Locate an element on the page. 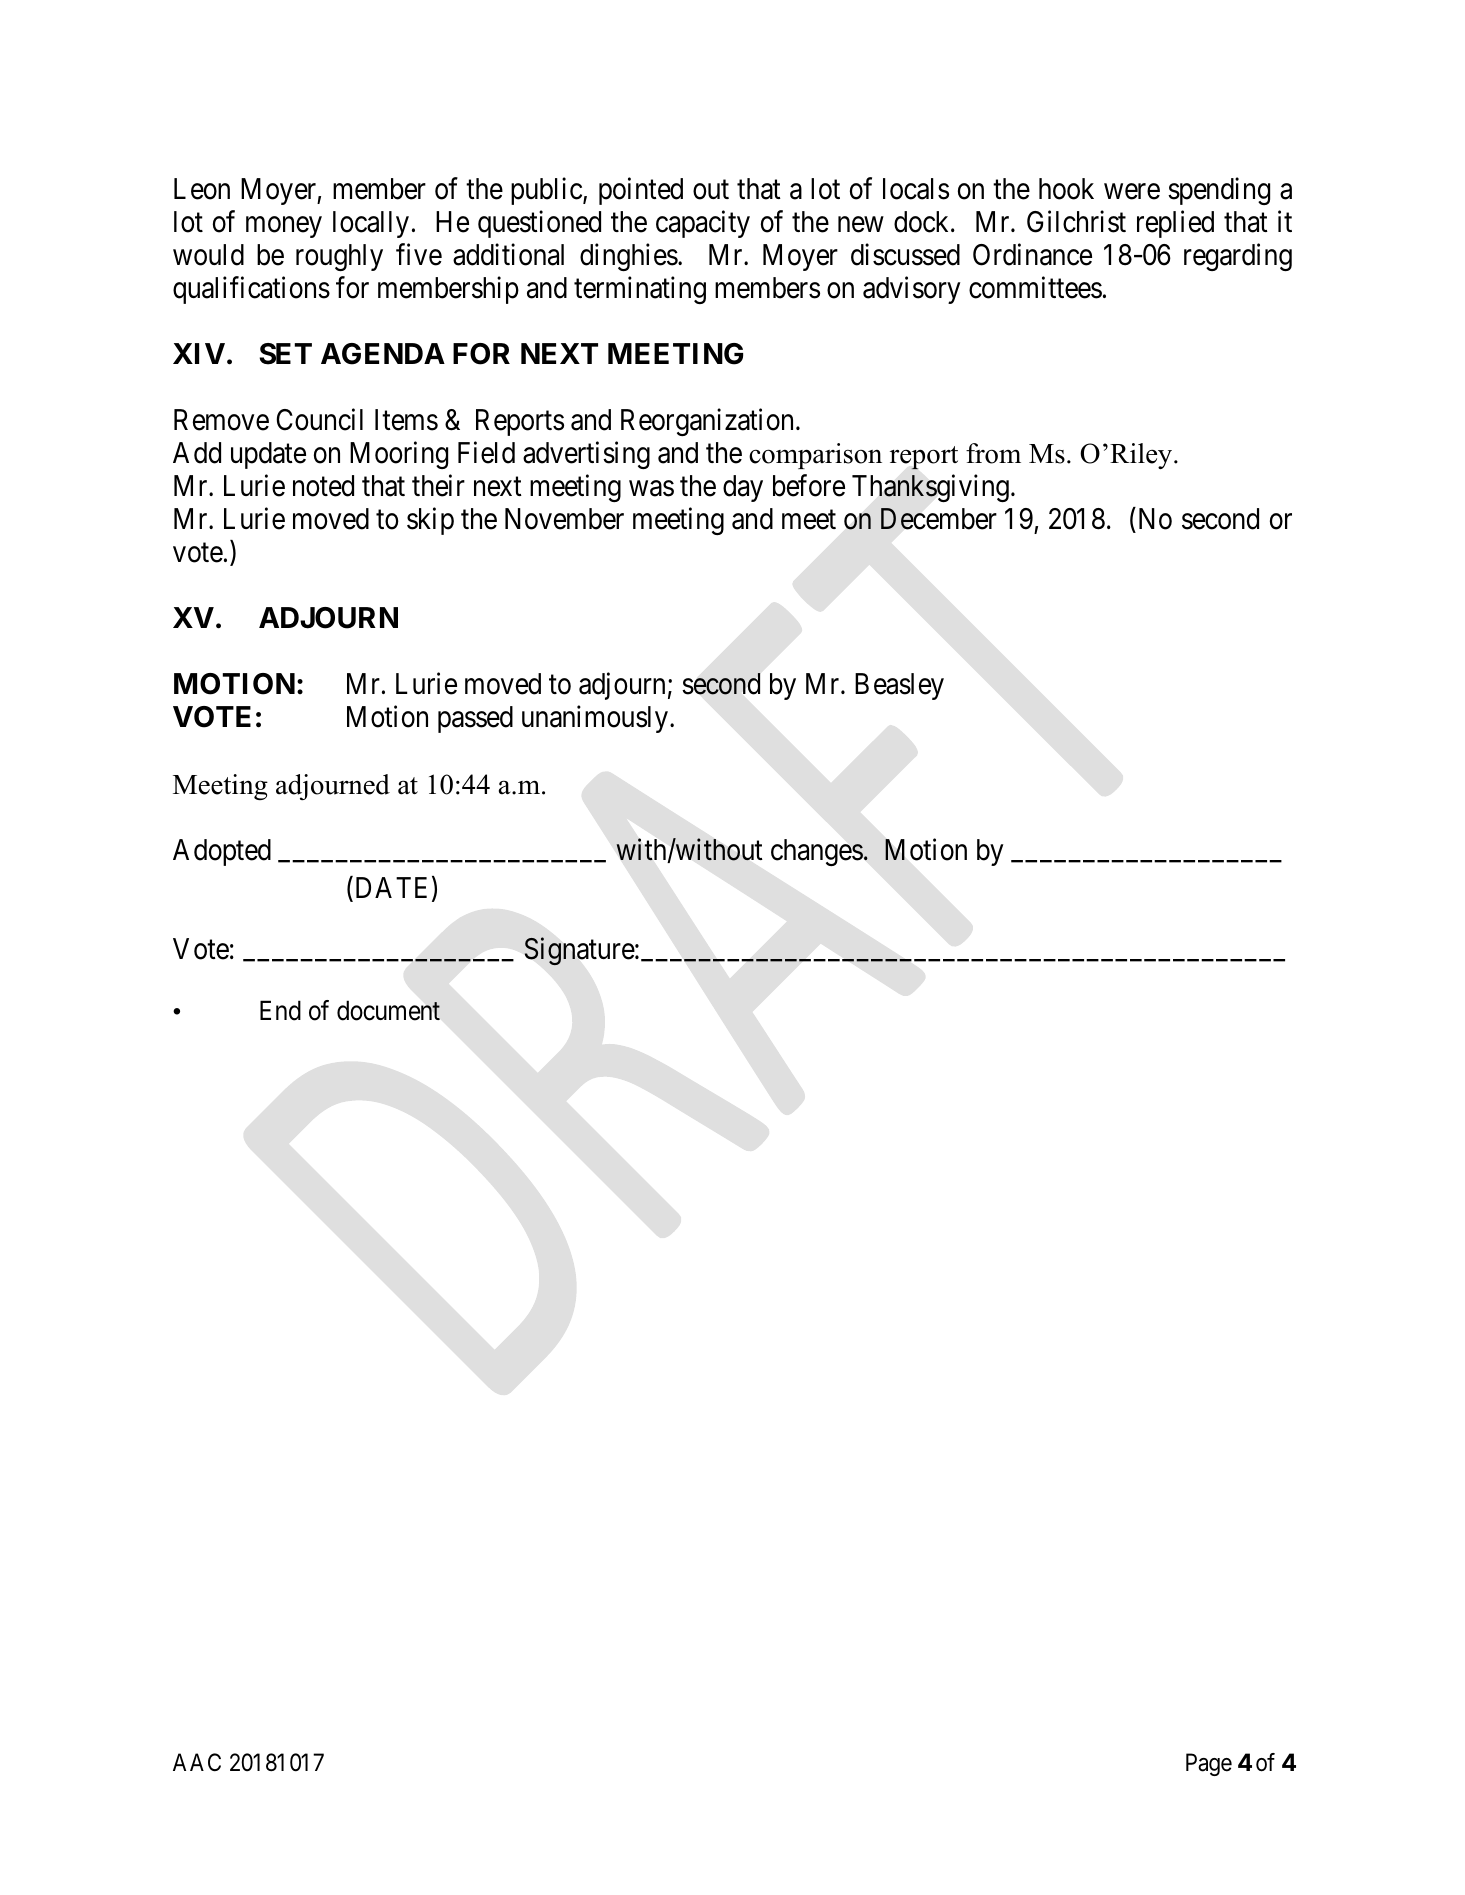  passed is located at coordinates (475, 719).
